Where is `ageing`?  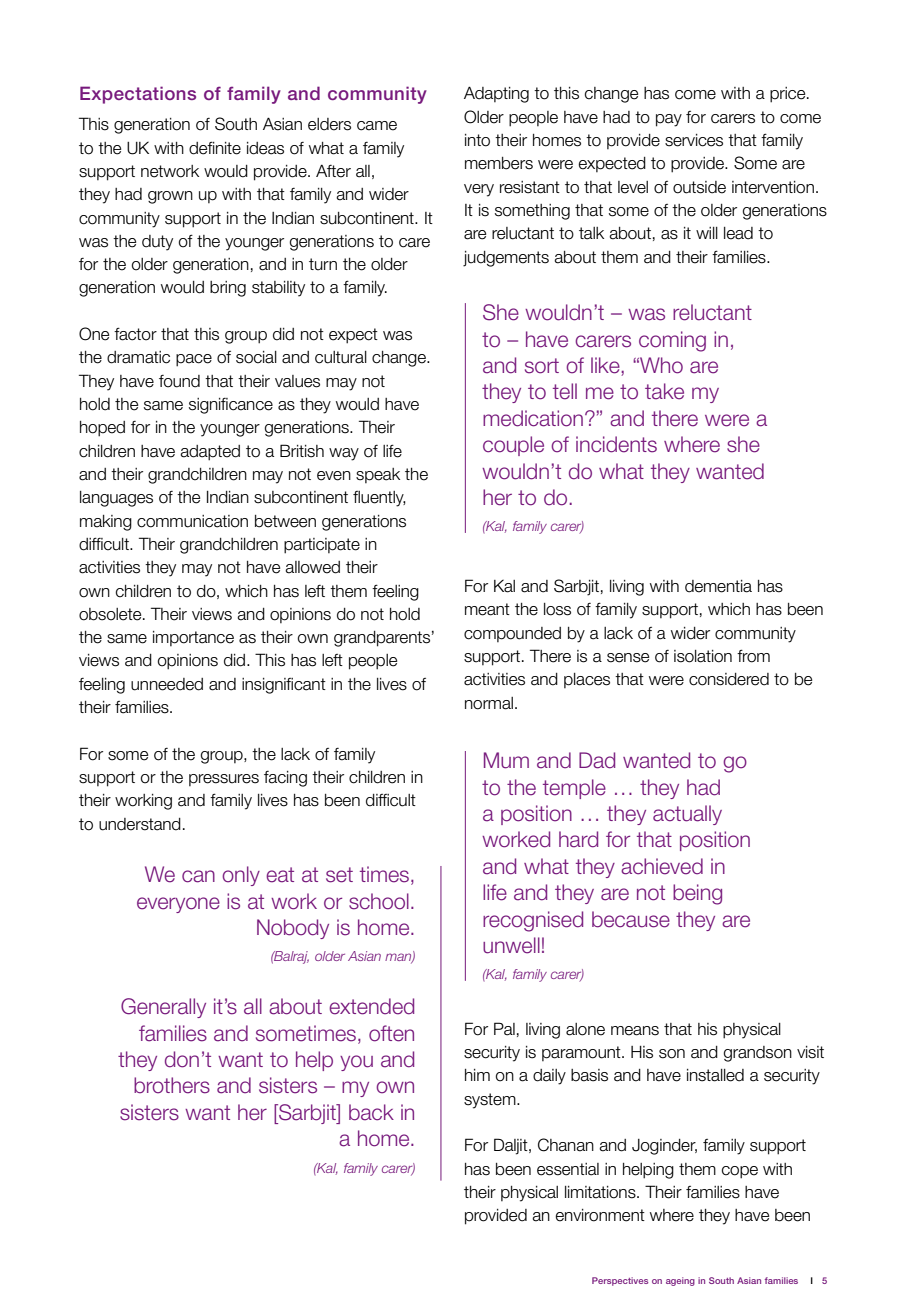 ageing is located at coordinates (680, 1281).
